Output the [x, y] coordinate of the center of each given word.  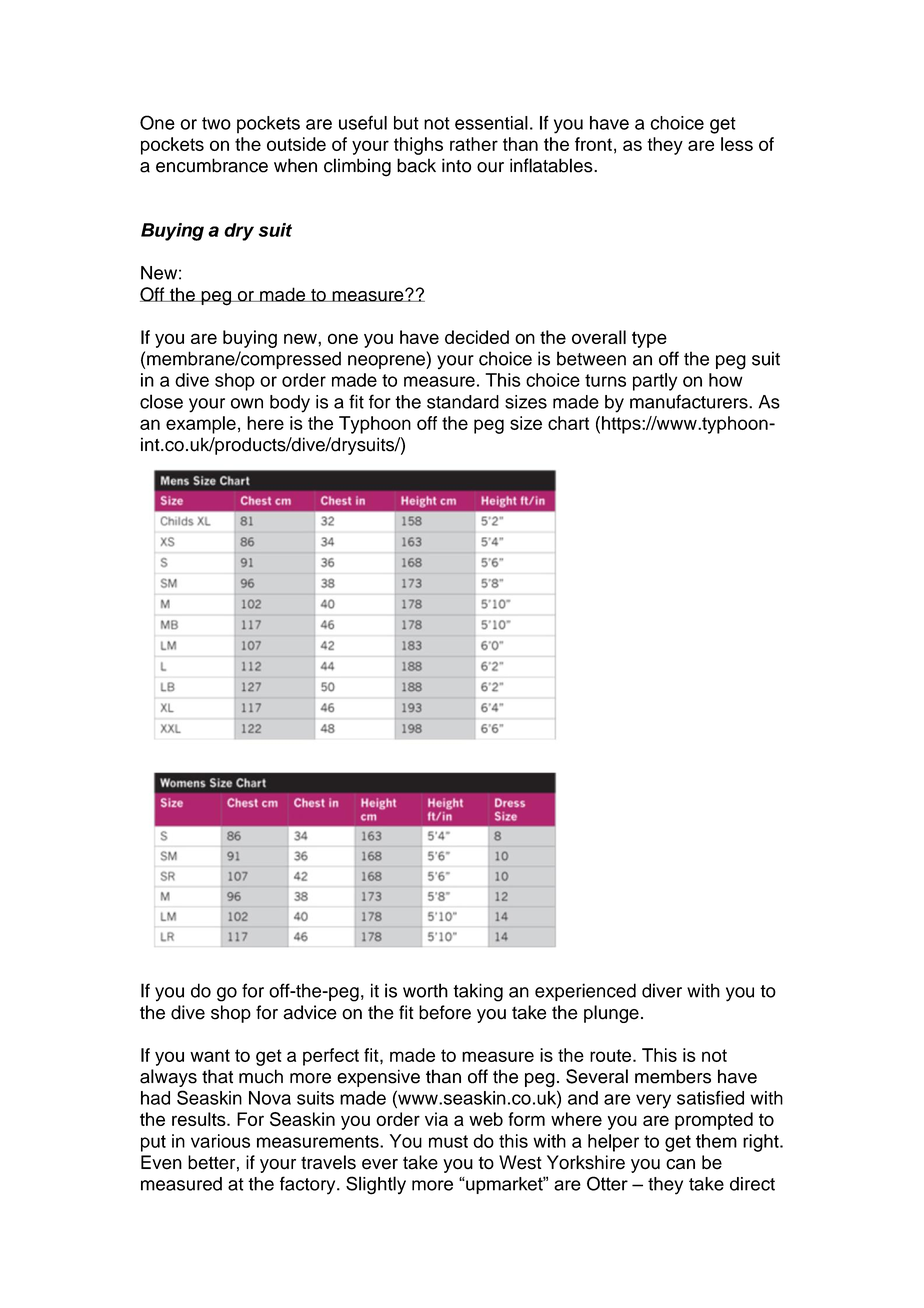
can [680, 1164]
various [220, 1141]
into [456, 165]
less [737, 144]
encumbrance [212, 165]
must [448, 1141]
